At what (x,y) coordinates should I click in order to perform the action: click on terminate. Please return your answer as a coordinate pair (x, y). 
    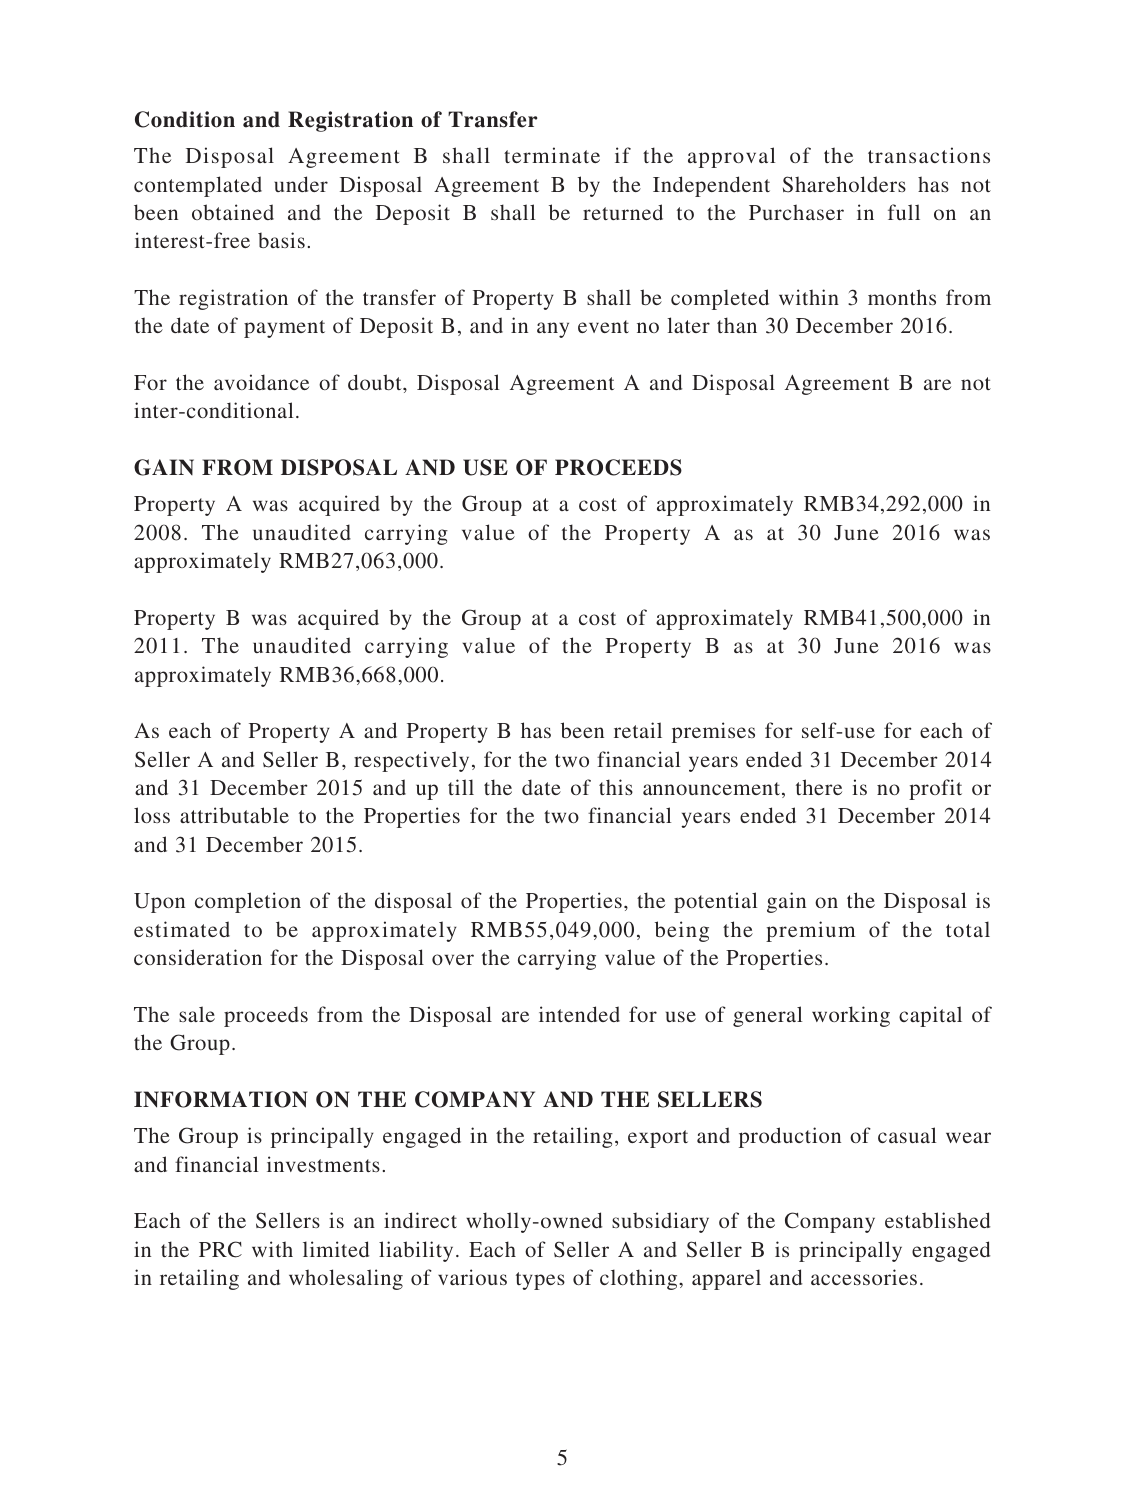
    Looking at the image, I should click on (552, 155).
